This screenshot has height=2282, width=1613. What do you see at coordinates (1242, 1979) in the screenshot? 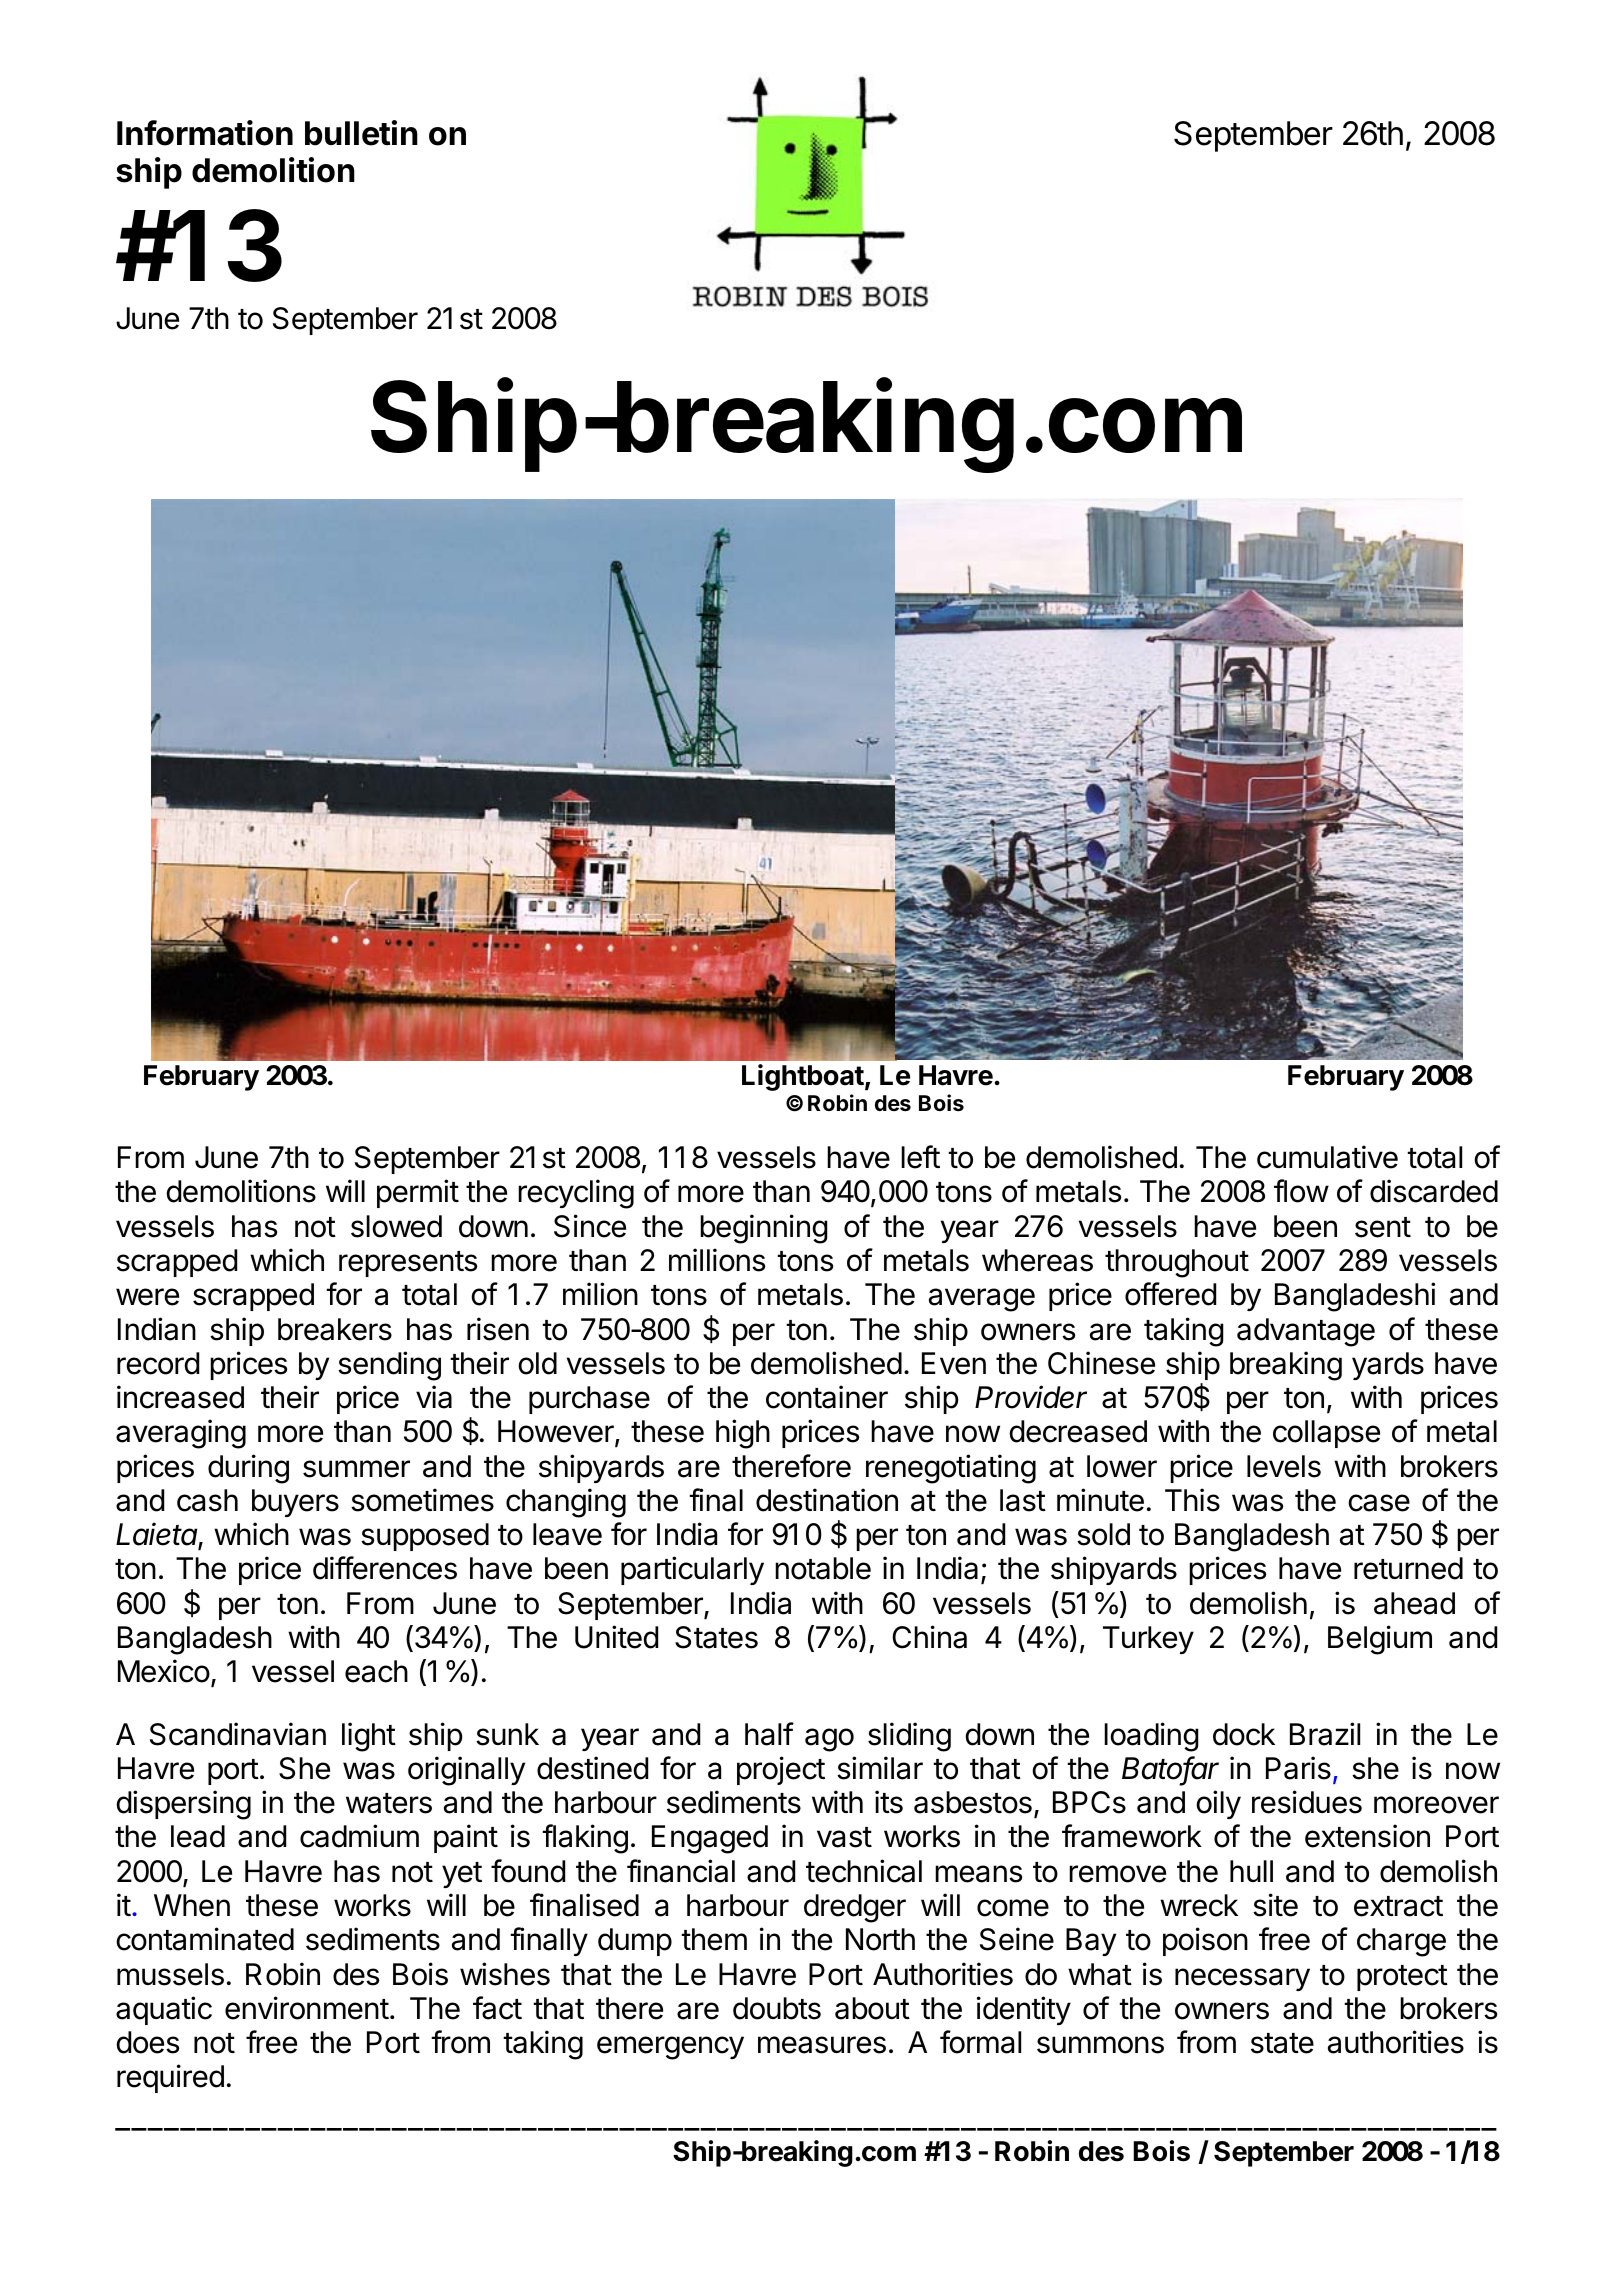
I see `necessary` at bounding box center [1242, 1979].
